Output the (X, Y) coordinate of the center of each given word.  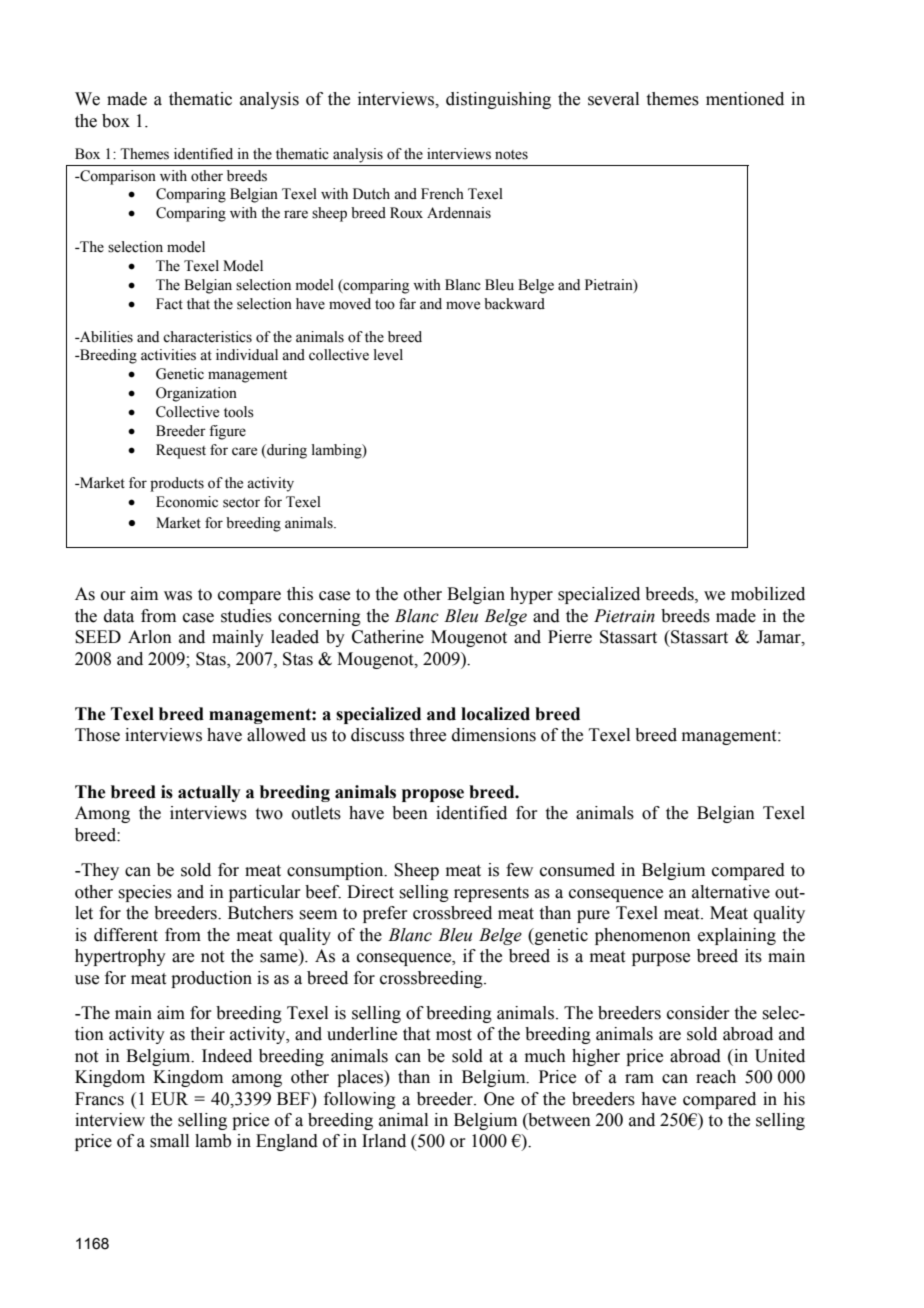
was (178, 596)
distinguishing (498, 100)
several (613, 99)
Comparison (117, 177)
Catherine (388, 637)
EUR (169, 1099)
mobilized (768, 594)
